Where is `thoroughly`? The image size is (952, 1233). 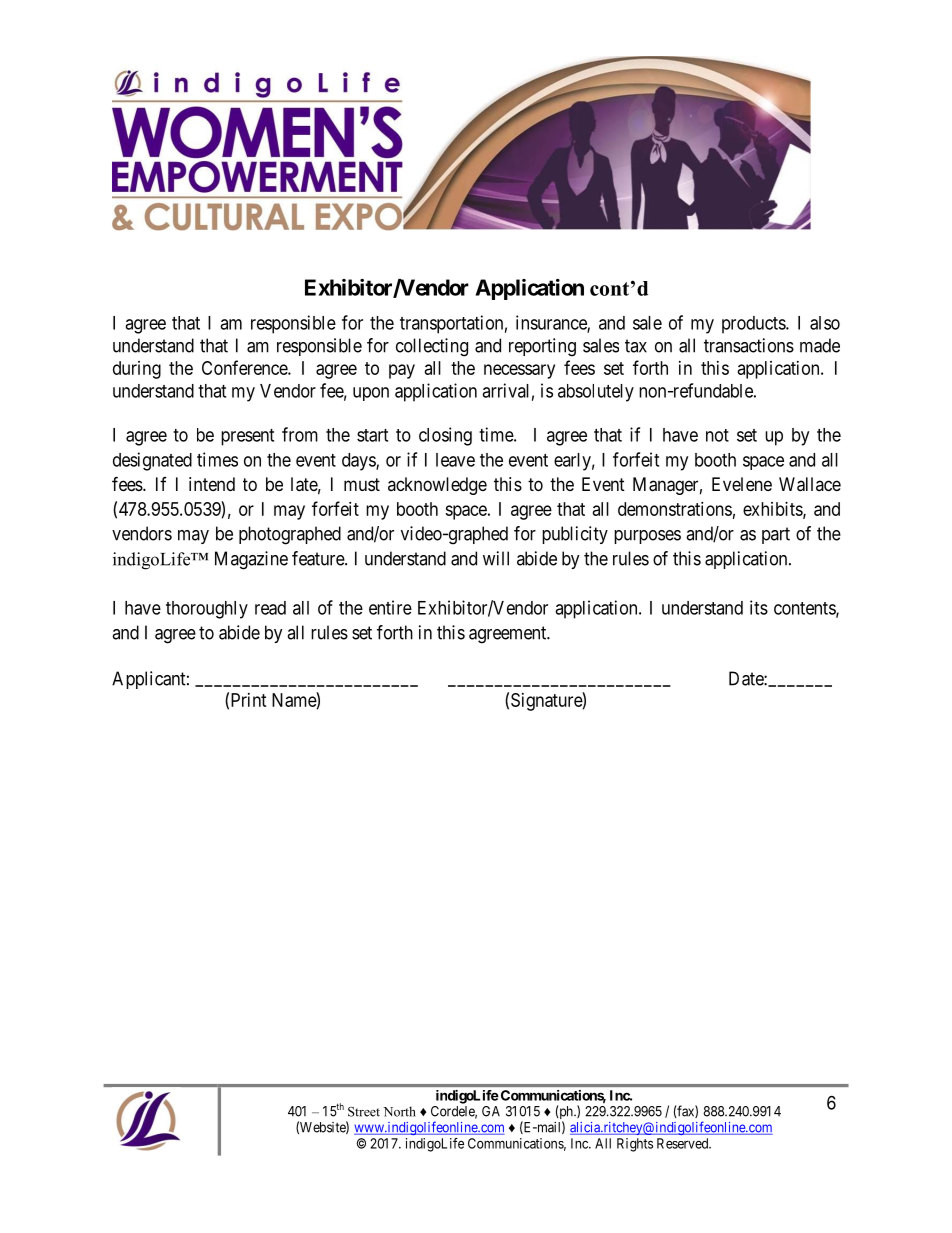 thoroughly is located at coordinates (207, 610).
